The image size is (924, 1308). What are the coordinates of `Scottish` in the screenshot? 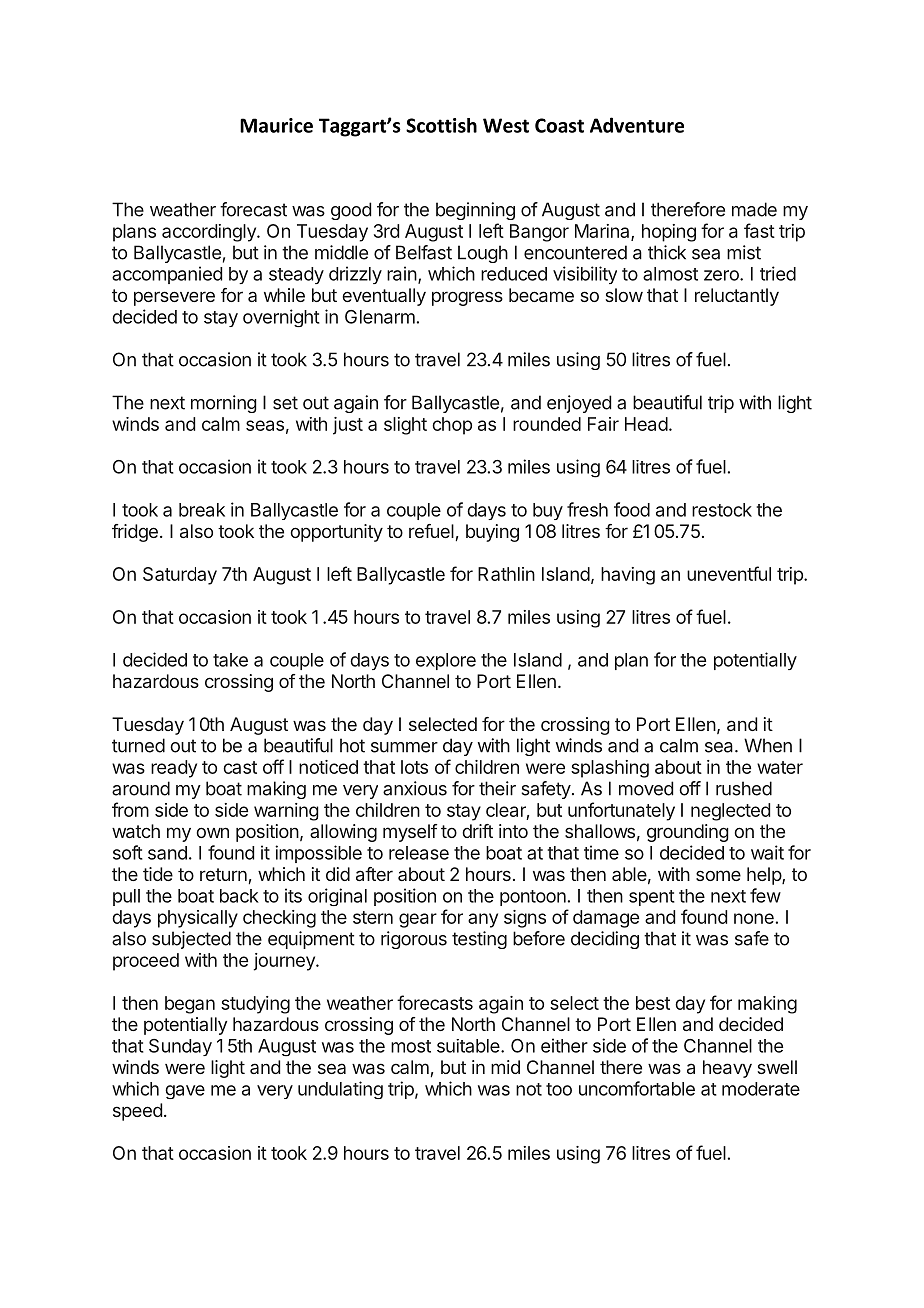 It's located at (441, 125).
